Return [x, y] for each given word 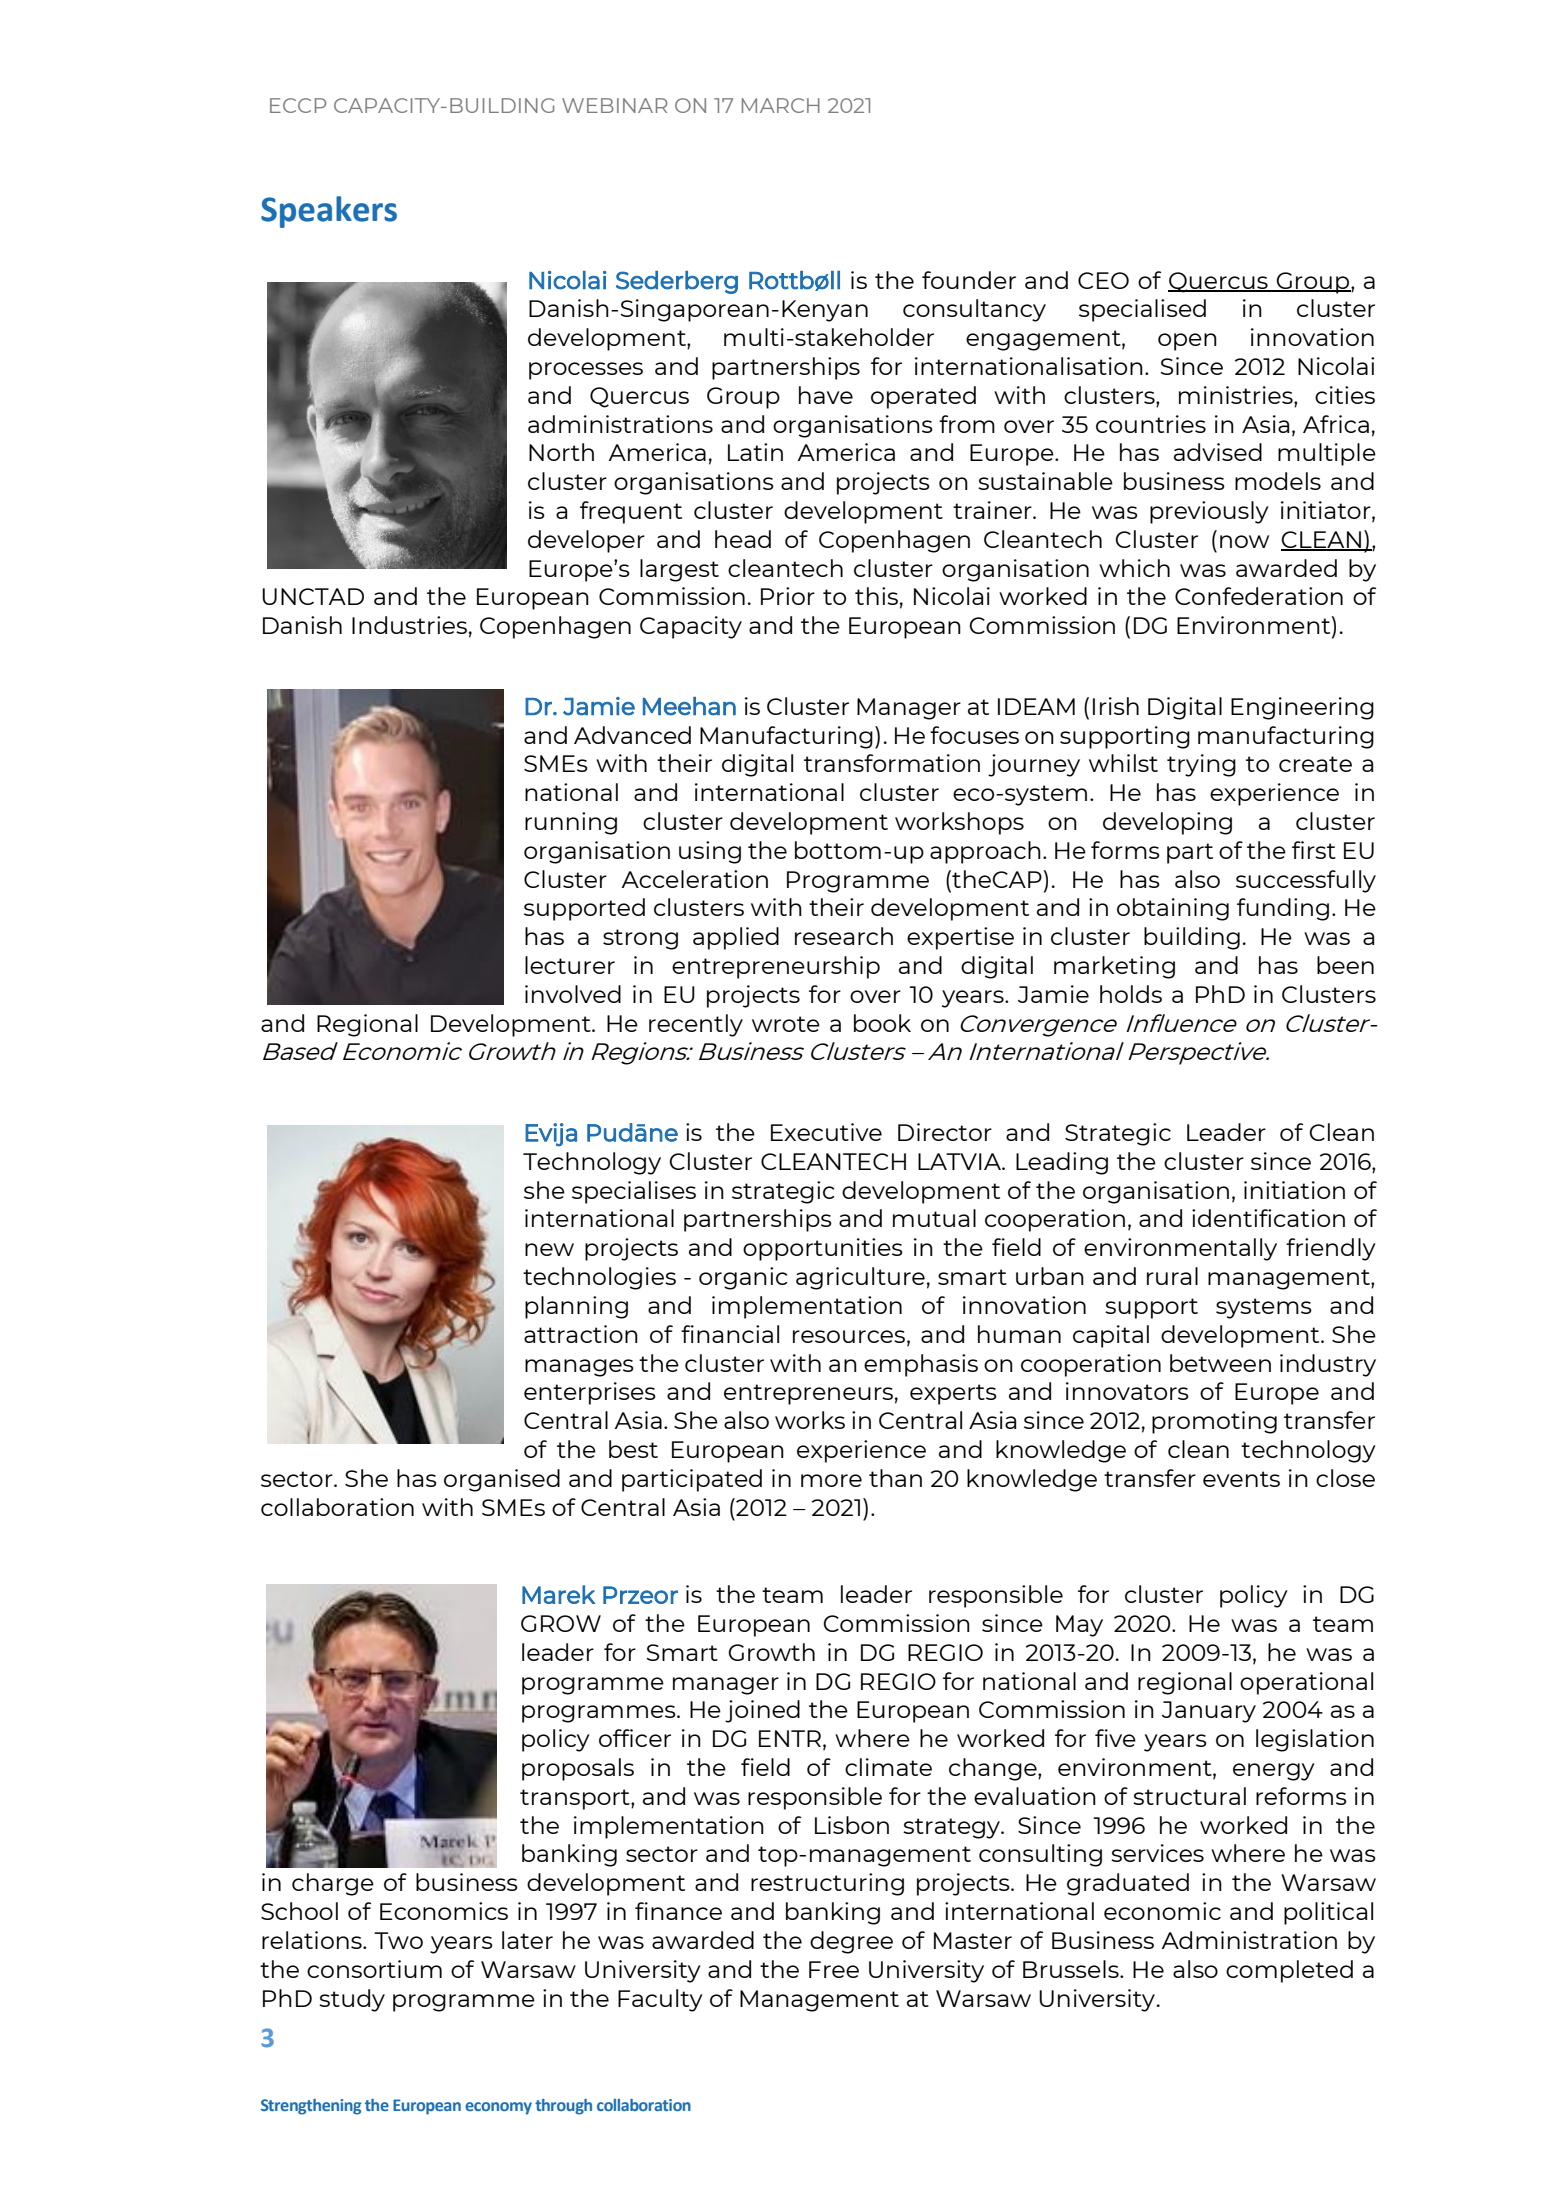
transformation [892, 763]
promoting [1214, 1422]
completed [1289, 1971]
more [831, 1480]
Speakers [329, 212]
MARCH [781, 105]
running [571, 823]
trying [1201, 765]
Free [834, 1969]
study [352, 2000]
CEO [1103, 280]
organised [502, 1480]
